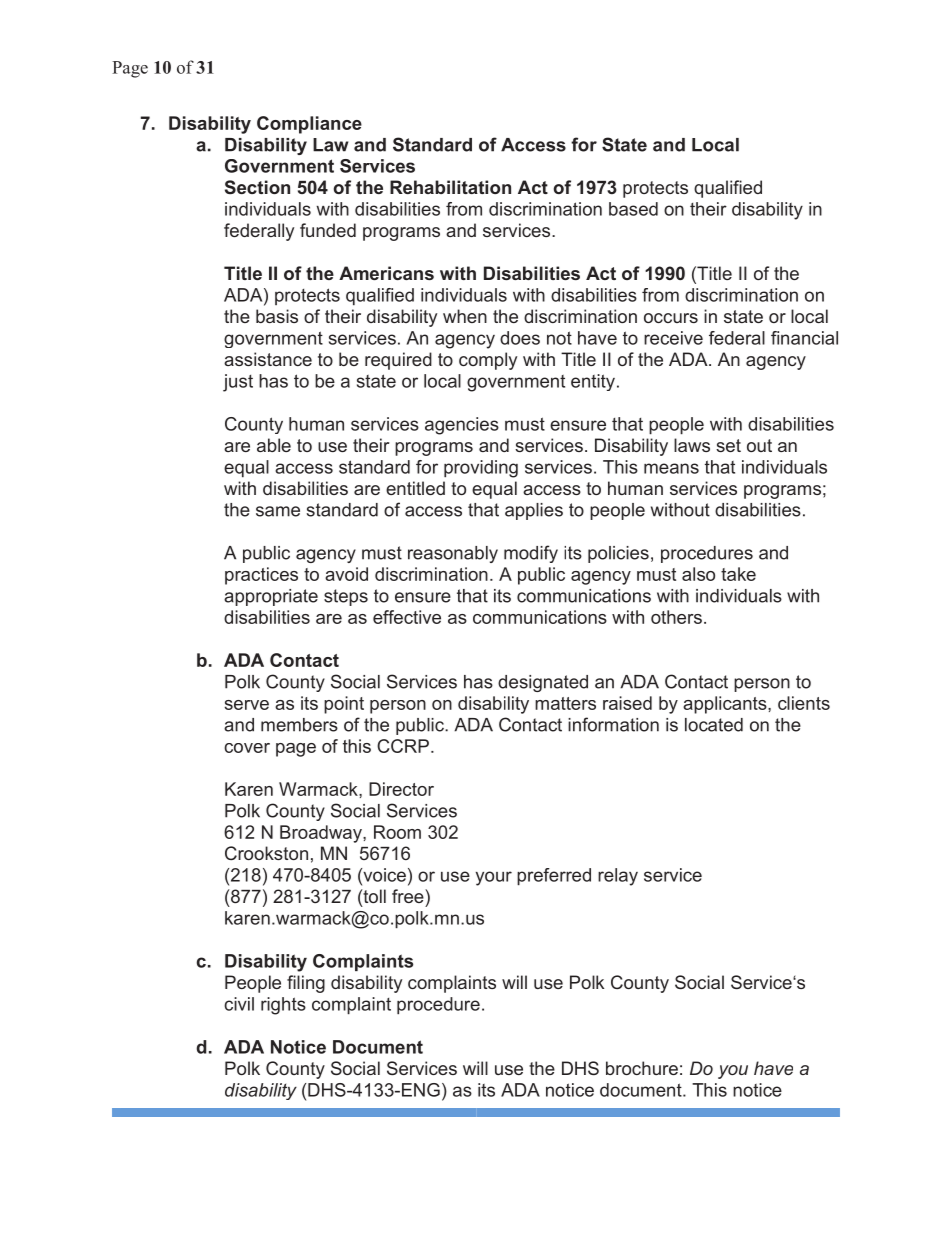 The height and width of the screenshot is (1233, 952). I want to click on based, so click(633, 209).
